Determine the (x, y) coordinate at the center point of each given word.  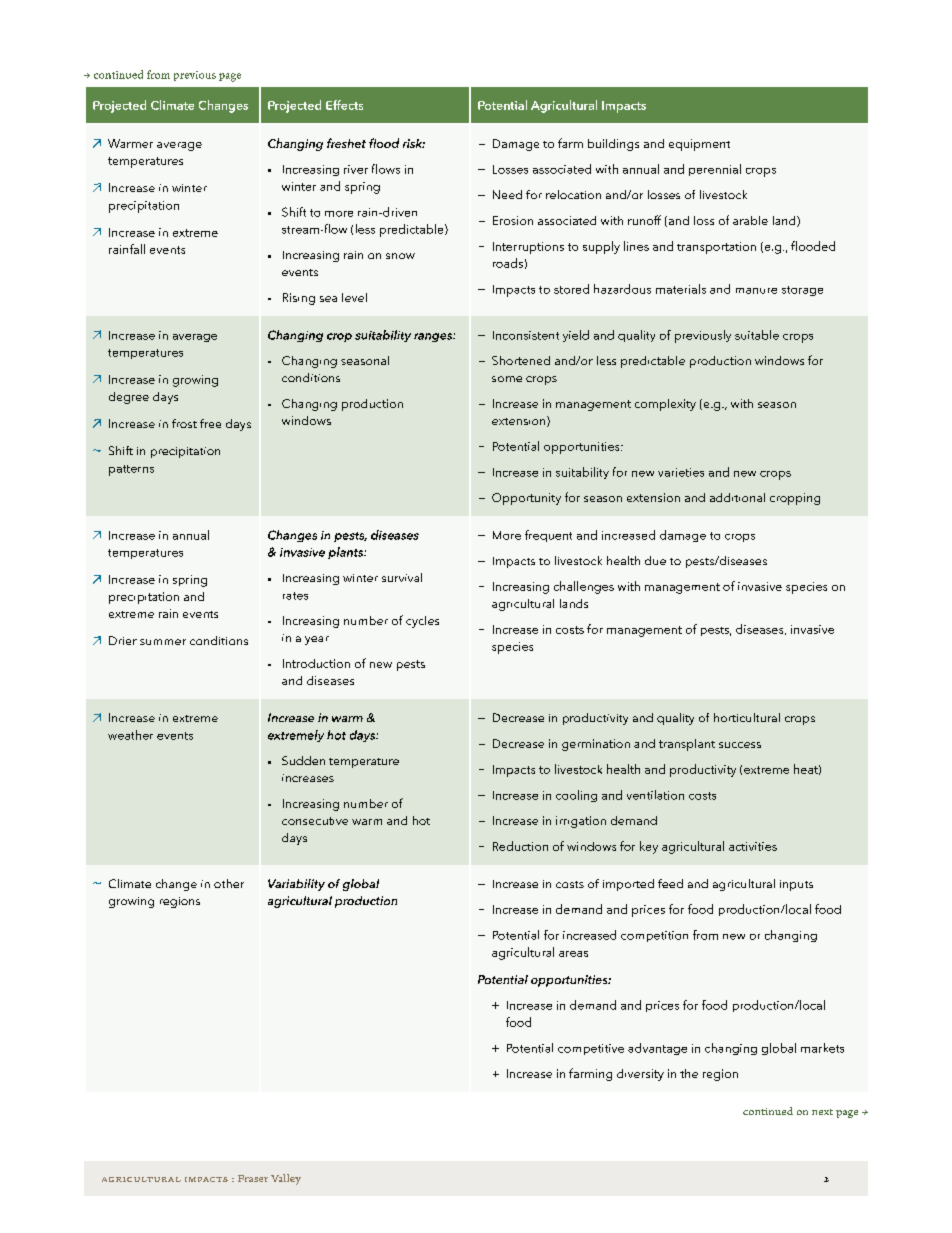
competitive (591, 1049)
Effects (344, 105)
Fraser (253, 1178)
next (822, 1112)
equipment (699, 145)
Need (507, 194)
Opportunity (526, 499)
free (210, 423)
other (229, 883)
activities (753, 846)
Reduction (520, 846)
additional (737, 497)
